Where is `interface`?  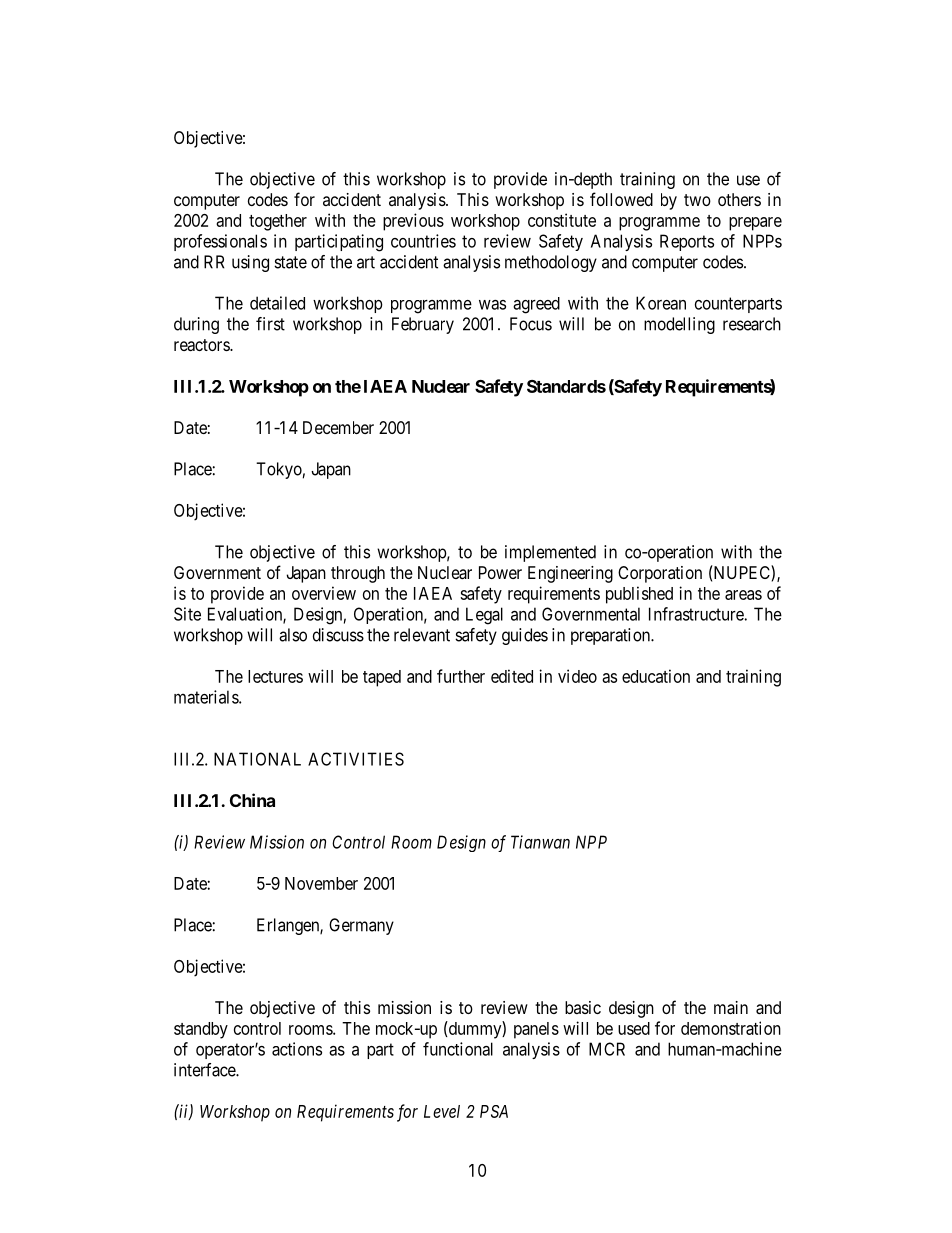
interface is located at coordinates (205, 1070).
